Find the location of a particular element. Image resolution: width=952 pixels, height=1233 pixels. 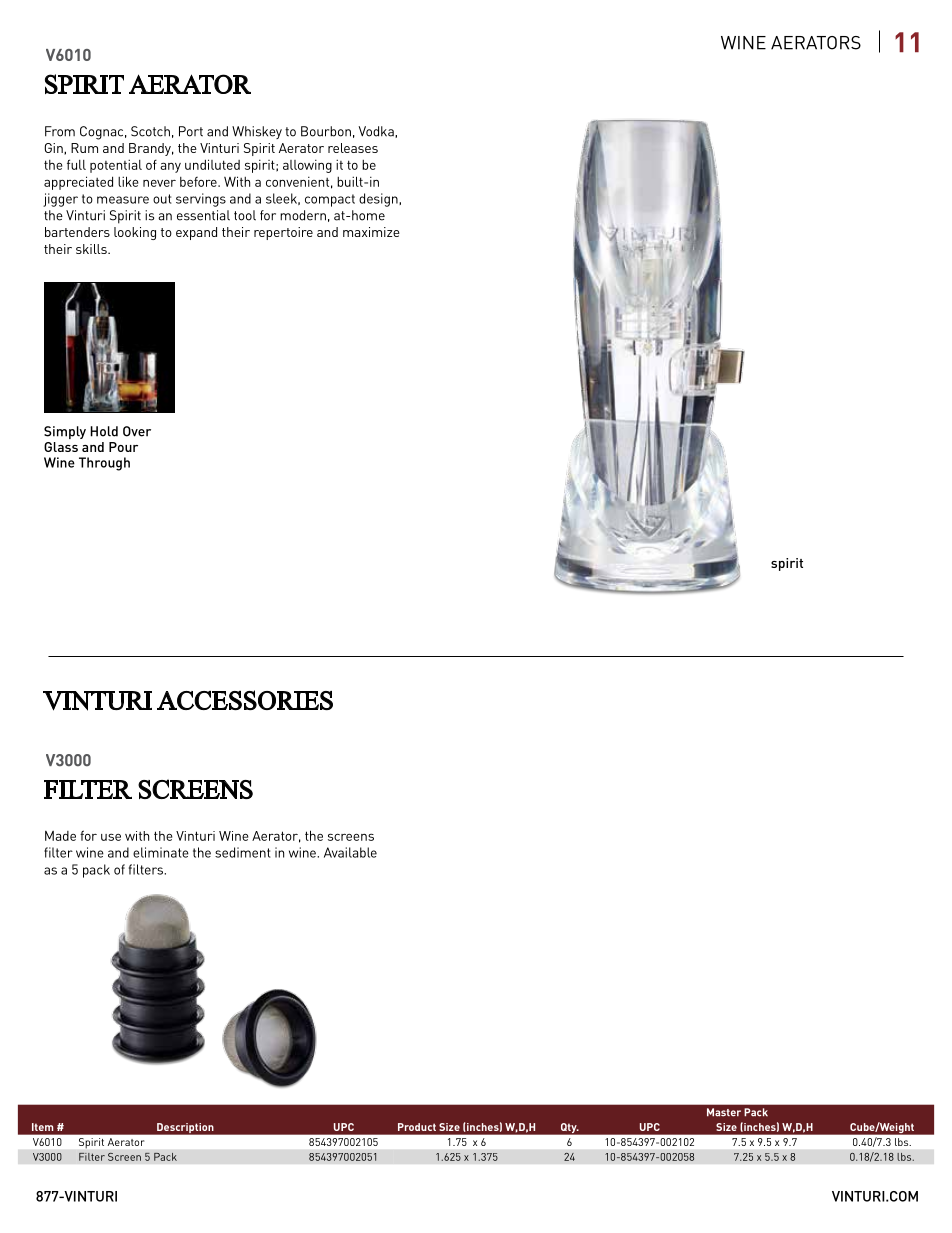

Available is located at coordinates (350, 852).
